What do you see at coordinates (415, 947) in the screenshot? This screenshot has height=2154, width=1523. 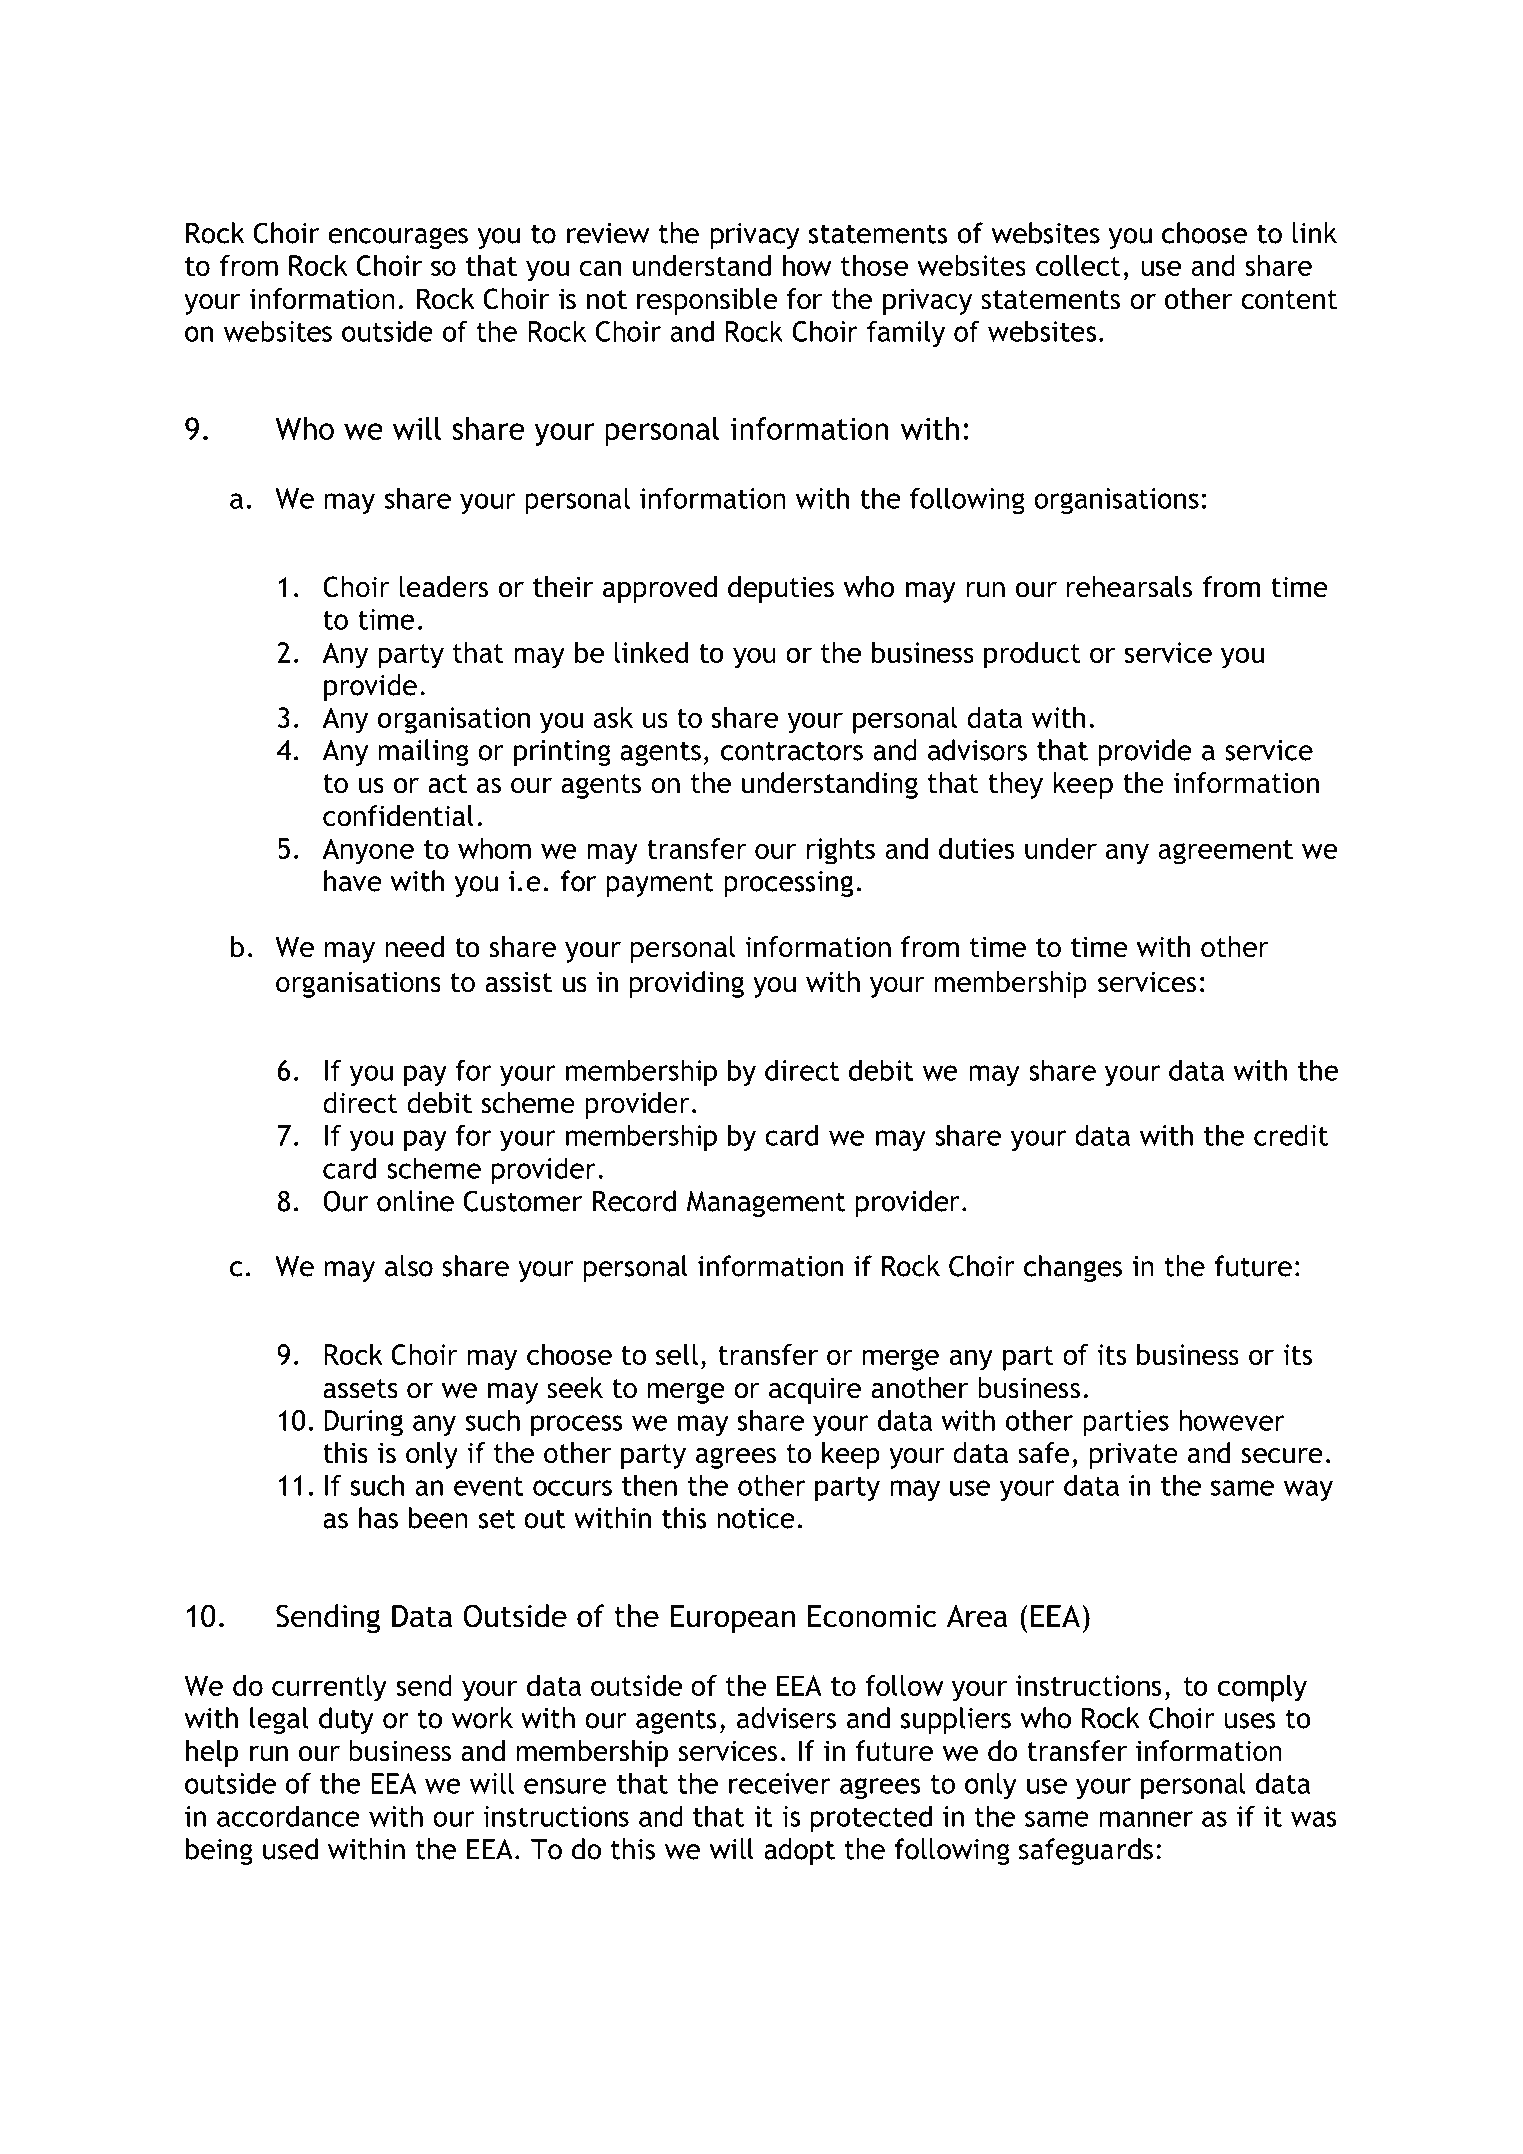 I see `need` at bounding box center [415, 947].
